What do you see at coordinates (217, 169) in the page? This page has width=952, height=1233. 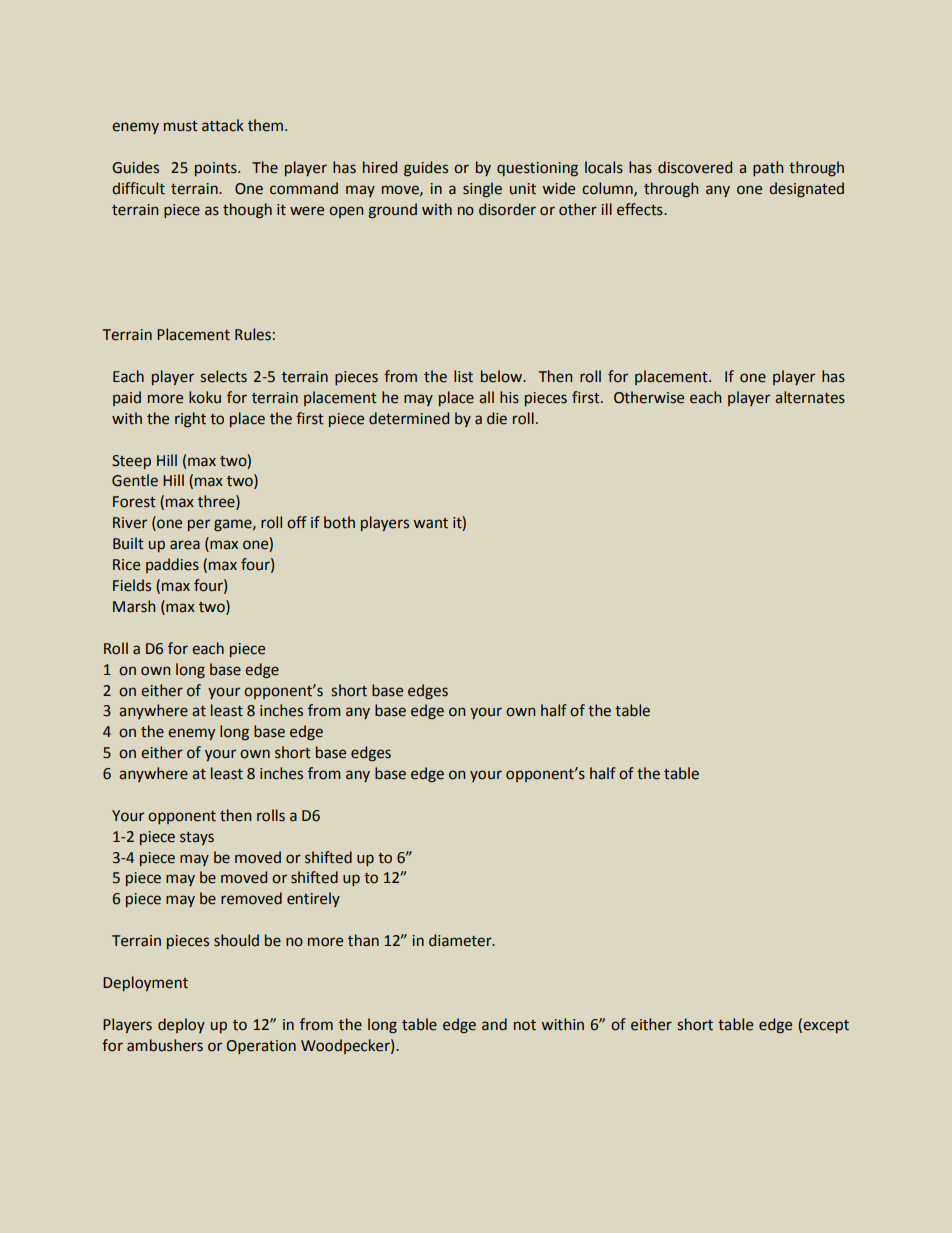 I see `points` at bounding box center [217, 169].
